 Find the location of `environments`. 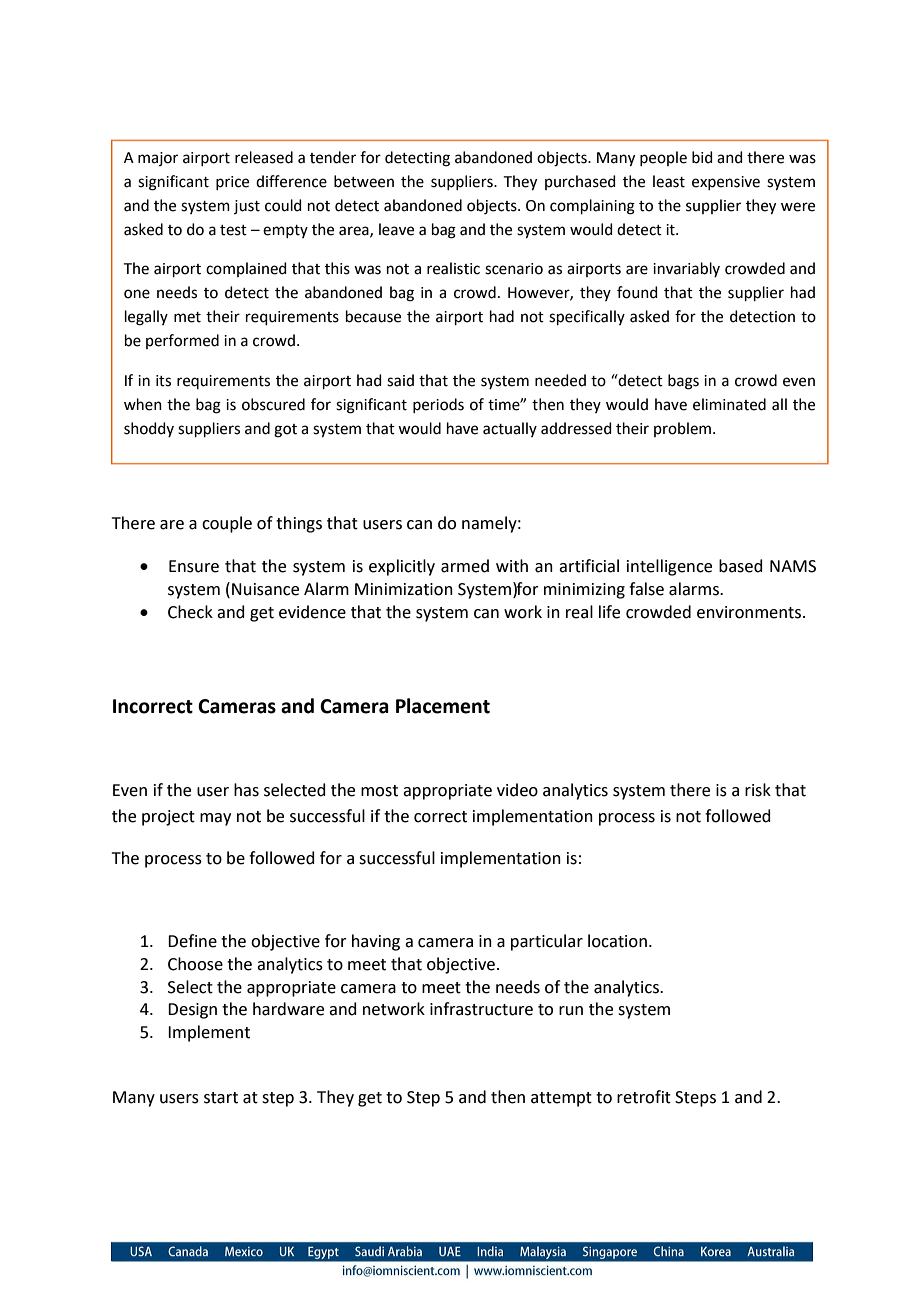

environments is located at coordinates (749, 612).
